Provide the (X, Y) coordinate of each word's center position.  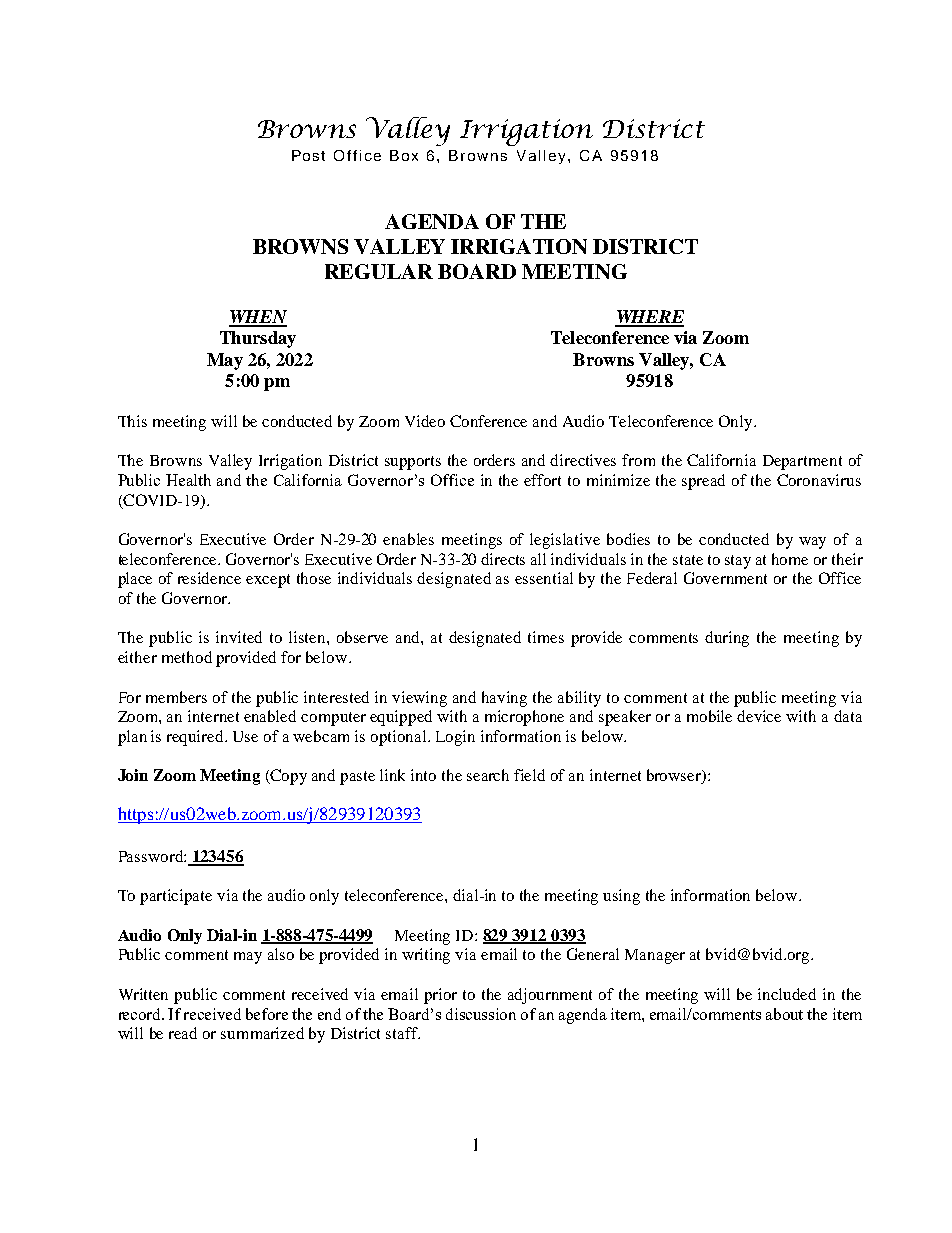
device (759, 716)
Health (188, 480)
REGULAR (379, 271)
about (784, 1014)
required (196, 738)
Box (404, 155)
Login (455, 738)
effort (542, 480)
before (267, 1014)
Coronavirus (819, 480)
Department (802, 462)
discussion (481, 1014)
